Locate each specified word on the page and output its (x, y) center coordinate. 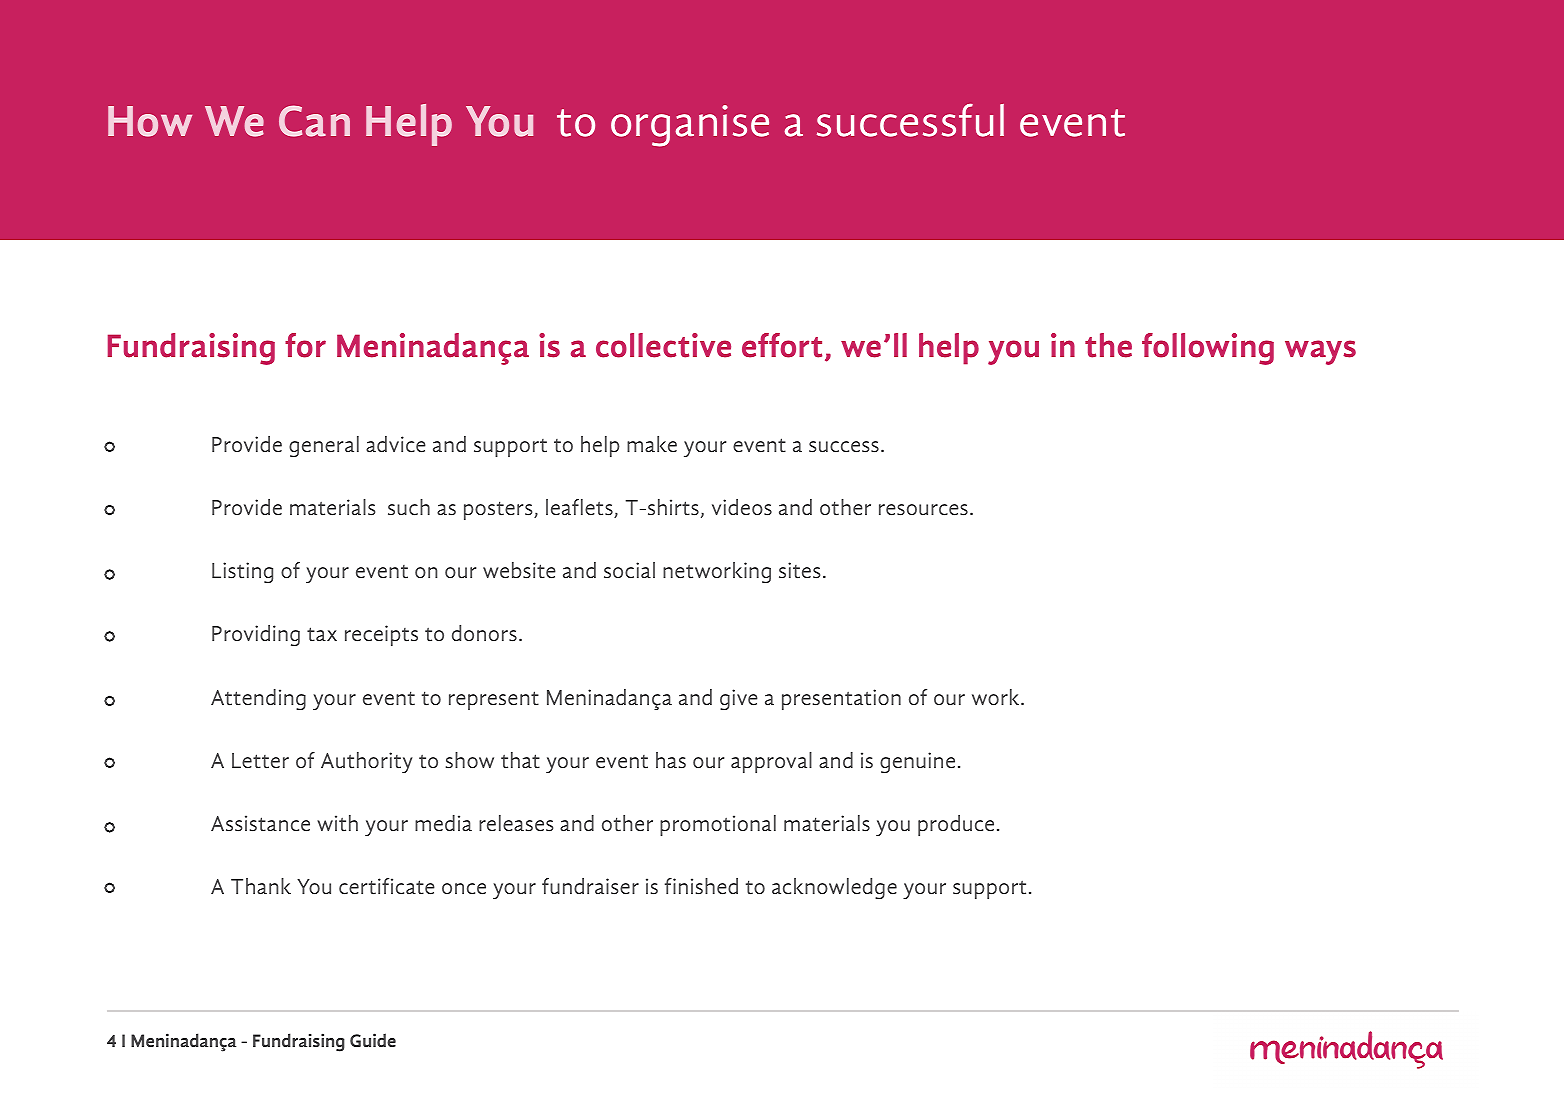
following (1208, 349)
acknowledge (834, 888)
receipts (381, 635)
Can (314, 121)
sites (799, 570)
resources (923, 510)
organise (690, 126)
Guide (373, 1040)
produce (956, 825)
